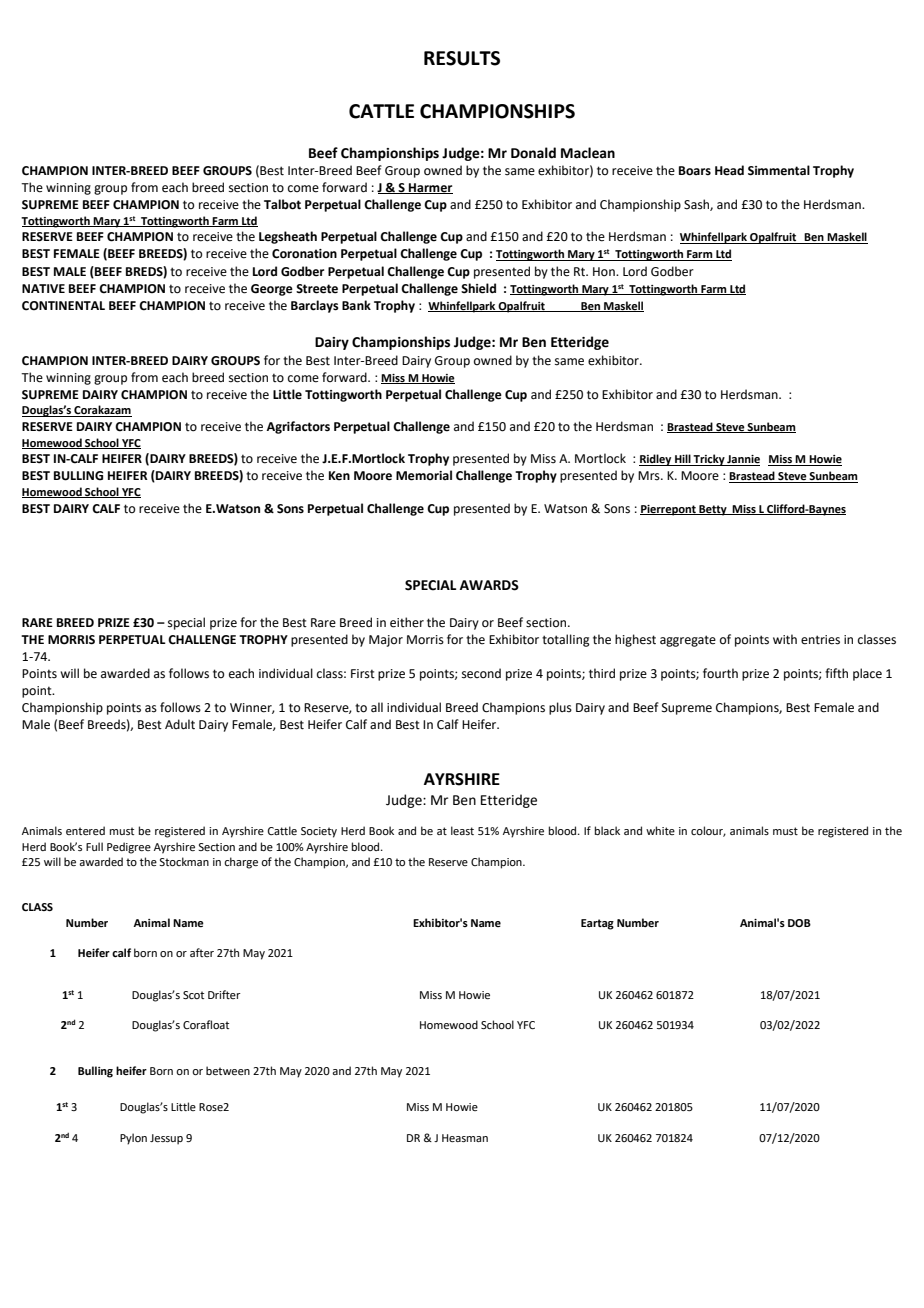 This image has width=924, height=1308. Describe the element at coordinates (462, 58) in the image. I see `RESULTS` at that location.
